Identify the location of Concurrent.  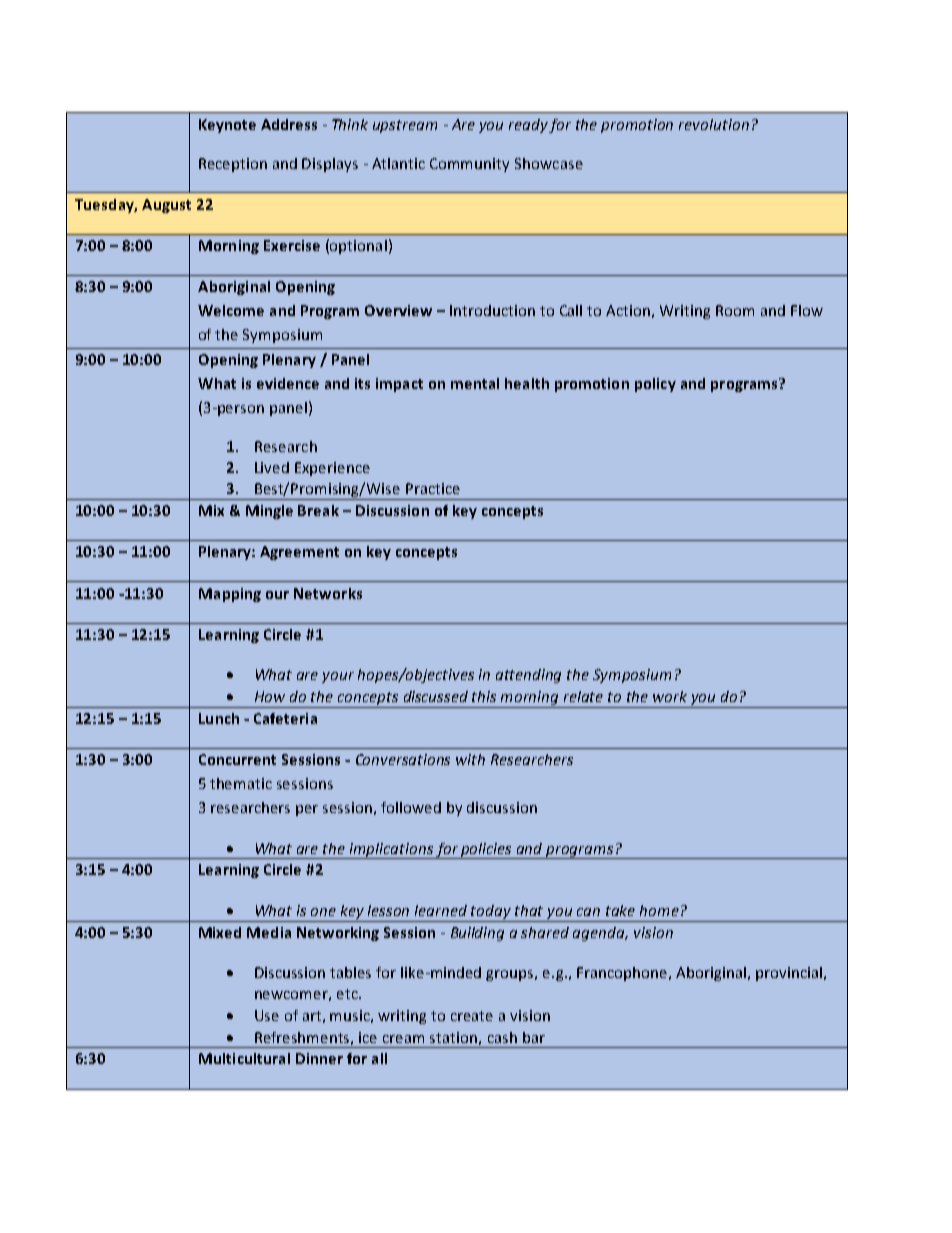
(237, 759).
